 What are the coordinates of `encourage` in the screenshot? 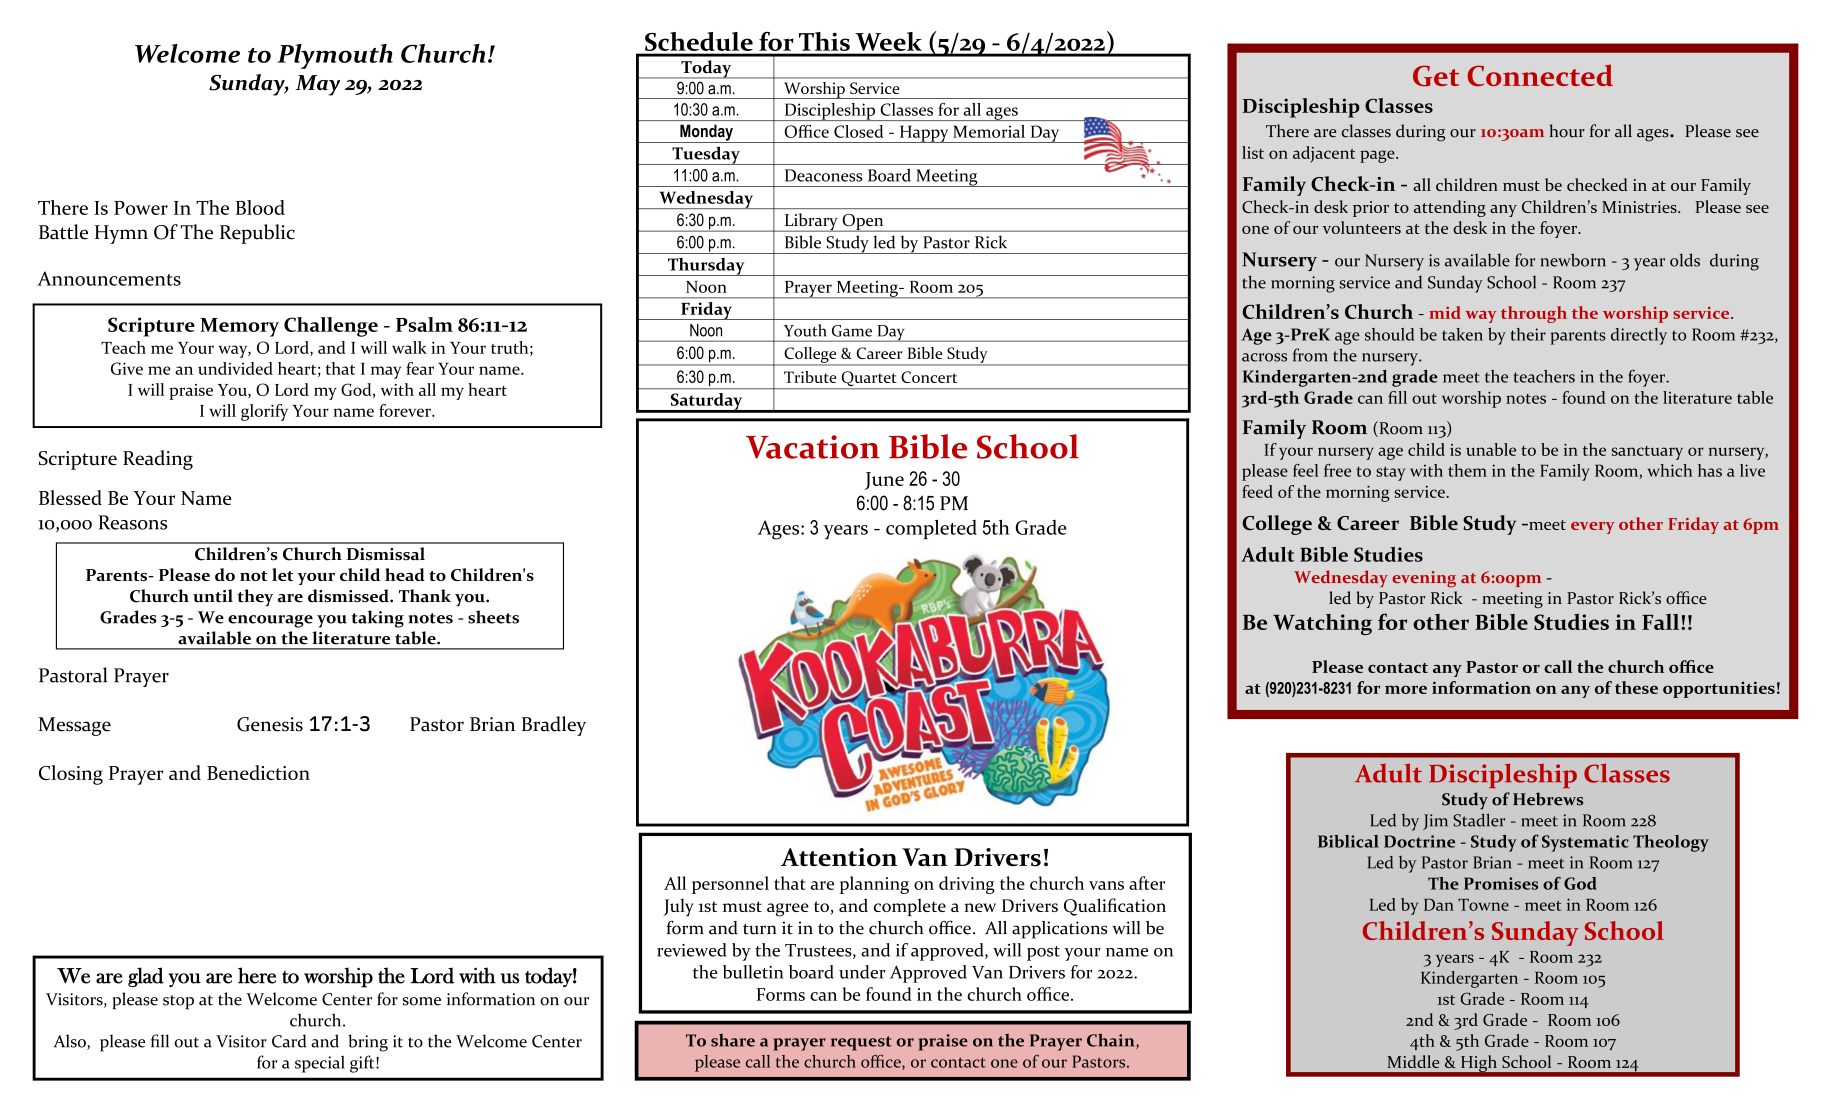 It's located at (270, 621).
